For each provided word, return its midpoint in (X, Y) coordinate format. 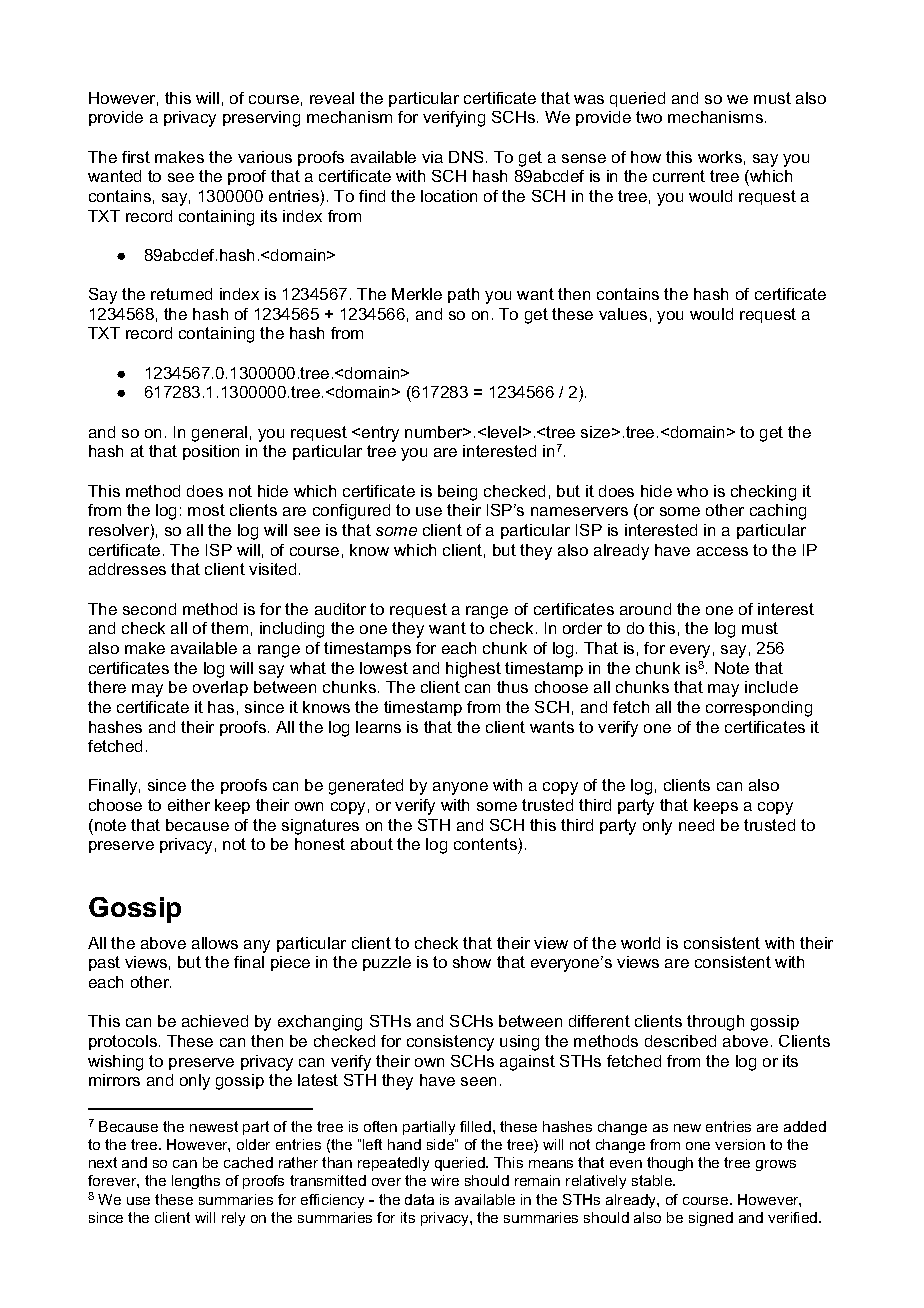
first (136, 157)
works (720, 157)
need (696, 825)
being (457, 493)
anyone (460, 788)
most (206, 510)
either (189, 805)
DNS (466, 157)
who (692, 491)
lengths (196, 1182)
